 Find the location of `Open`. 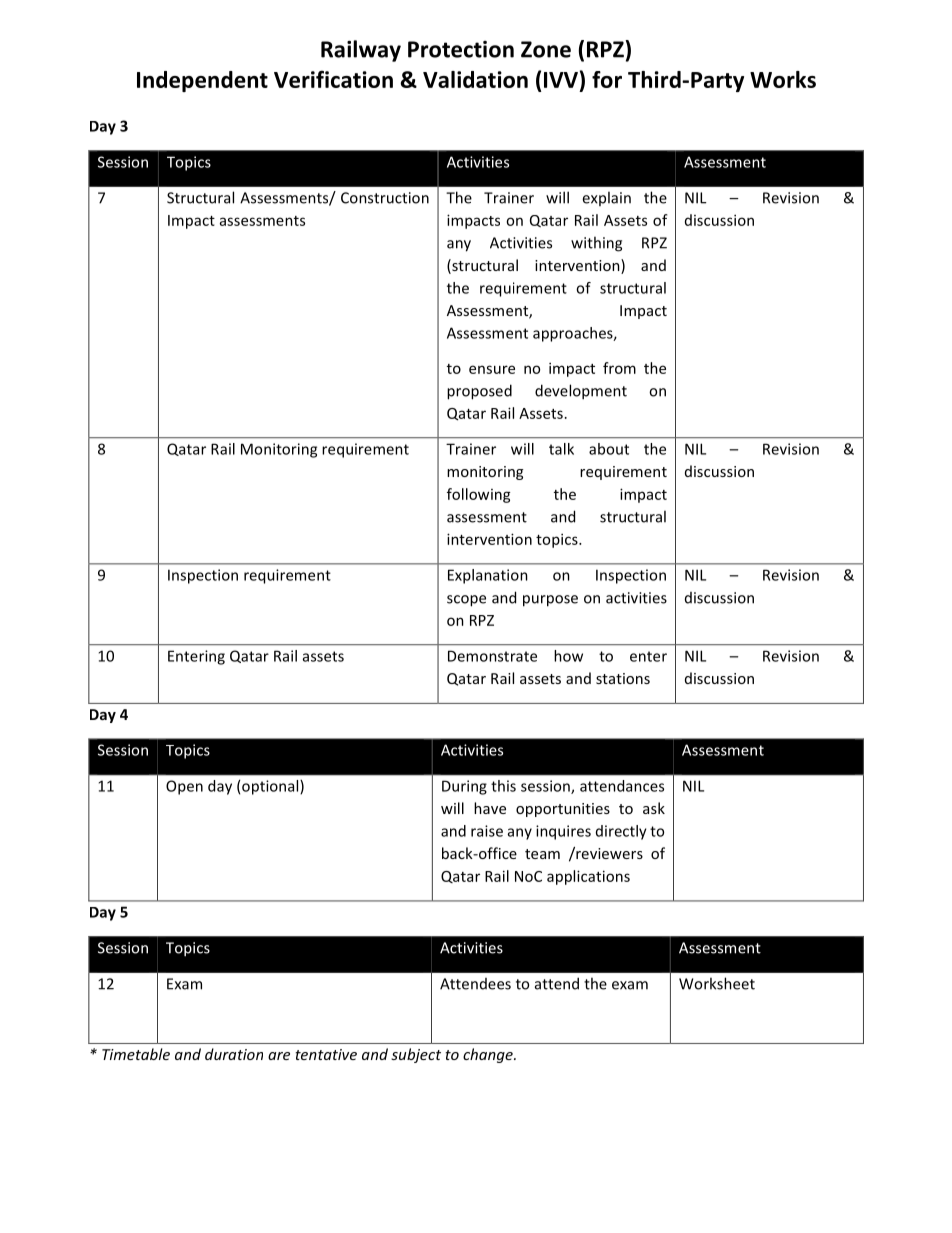

Open is located at coordinates (184, 787).
